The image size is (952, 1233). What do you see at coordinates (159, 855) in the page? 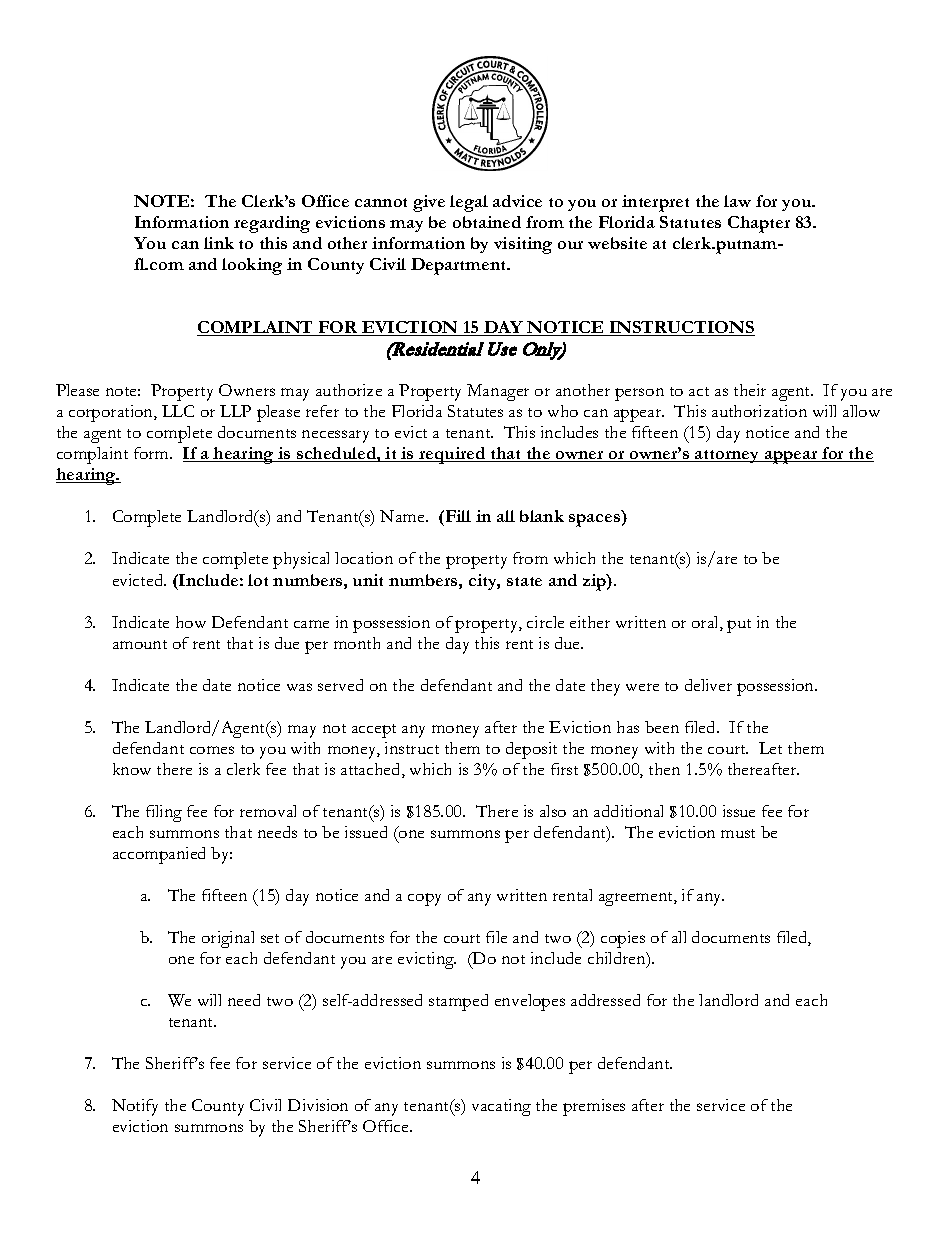
I see `accompanied` at bounding box center [159, 855].
